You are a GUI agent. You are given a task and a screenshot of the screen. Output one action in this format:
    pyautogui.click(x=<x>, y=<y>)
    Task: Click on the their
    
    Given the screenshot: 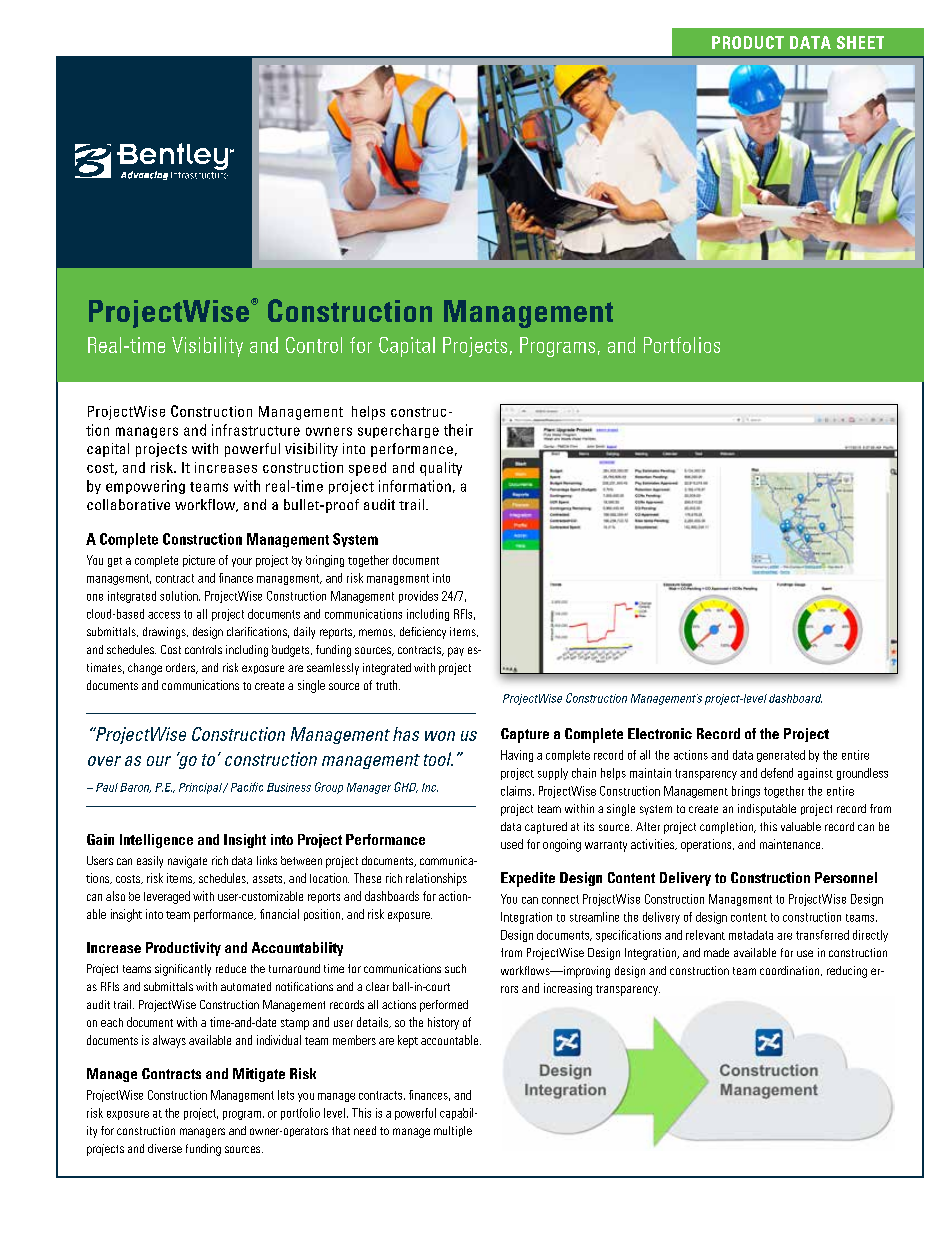 What is the action you would take?
    pyautogui.click(x=458, y=430)
